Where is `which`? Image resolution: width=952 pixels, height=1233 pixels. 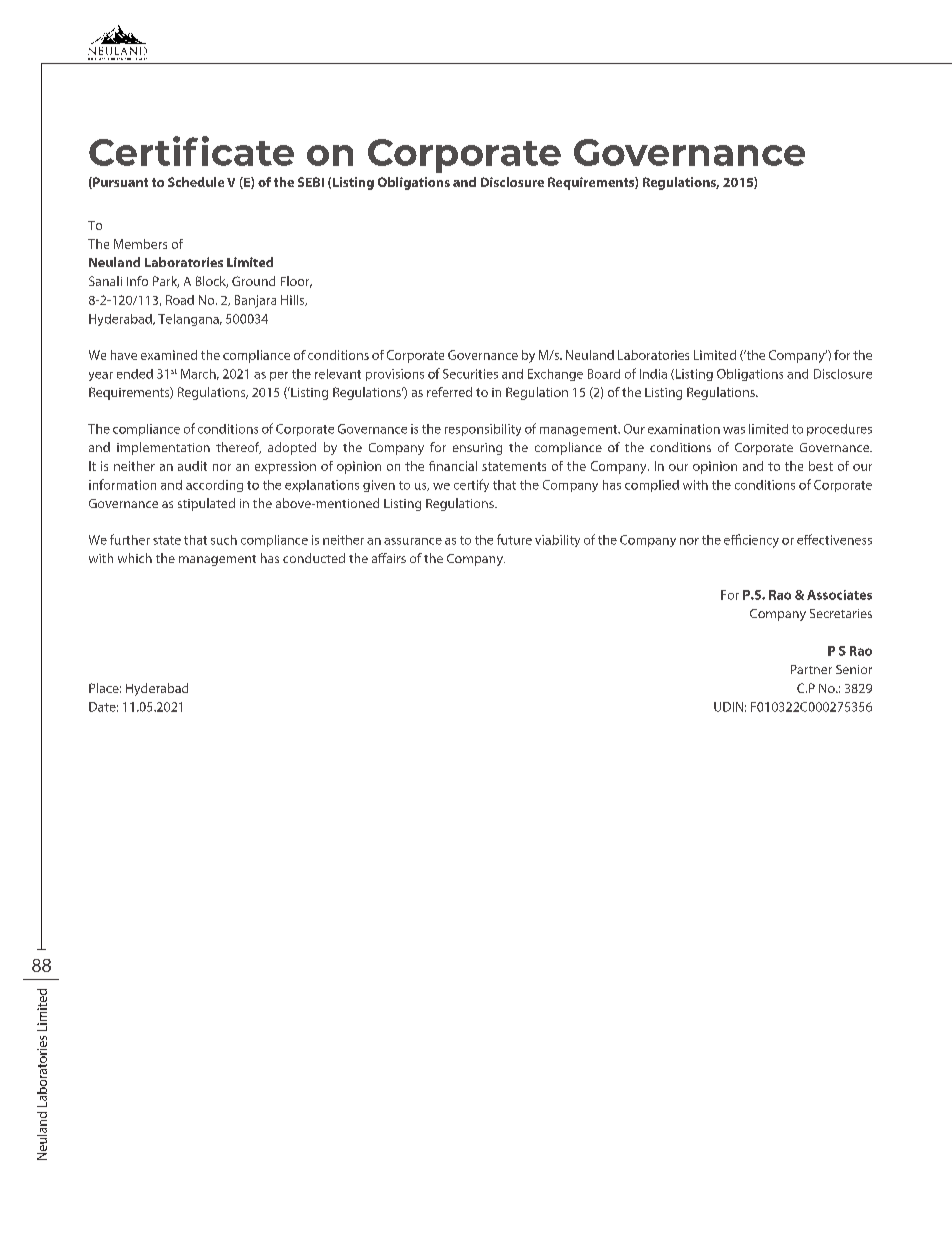 which is located at coordinates (135, 558).
